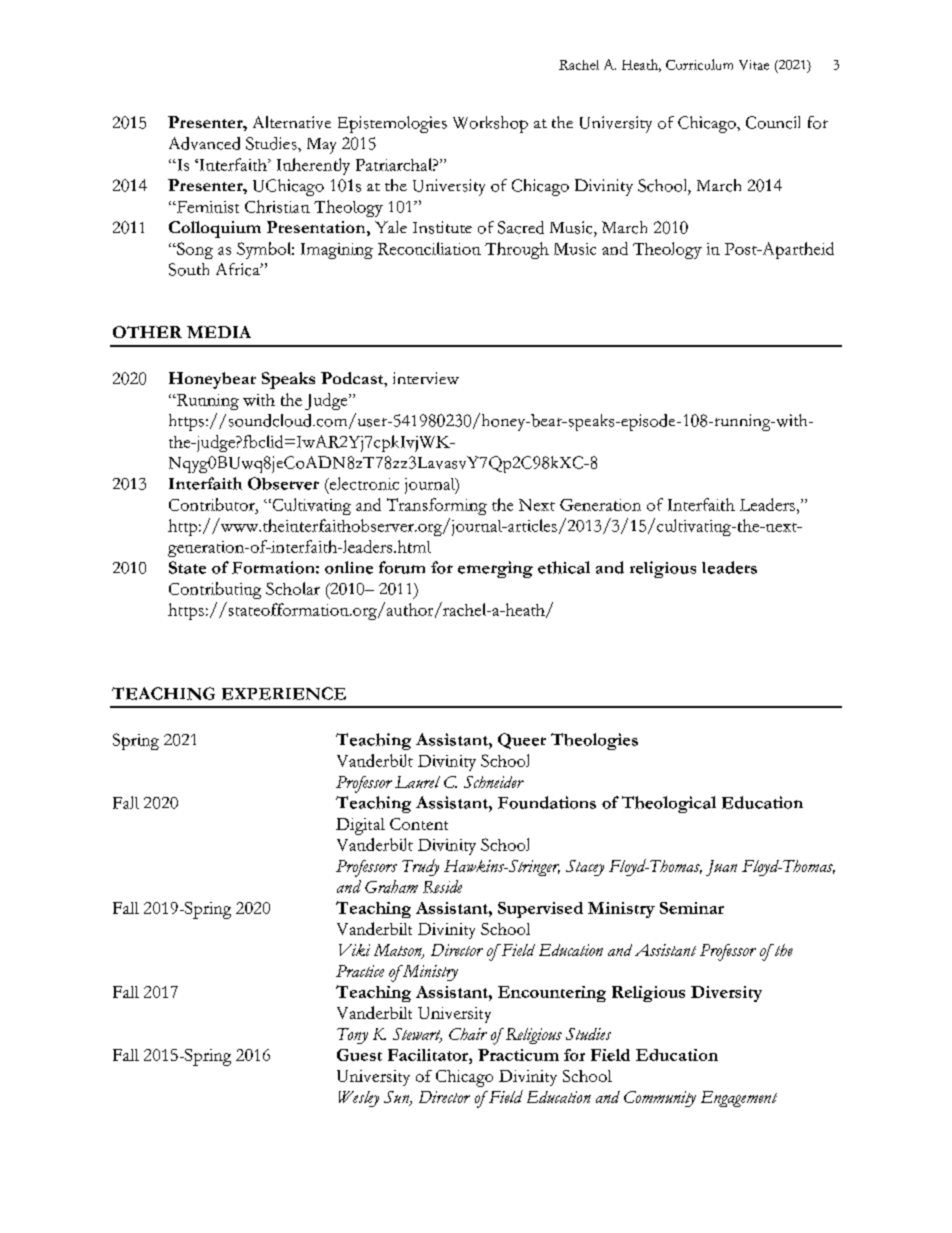 This screenshot has width=952, height=1233. What do you see at coordinates (352, 1036) in the screenshot?
I see `Tony` at bounding box center [352, 1036].
